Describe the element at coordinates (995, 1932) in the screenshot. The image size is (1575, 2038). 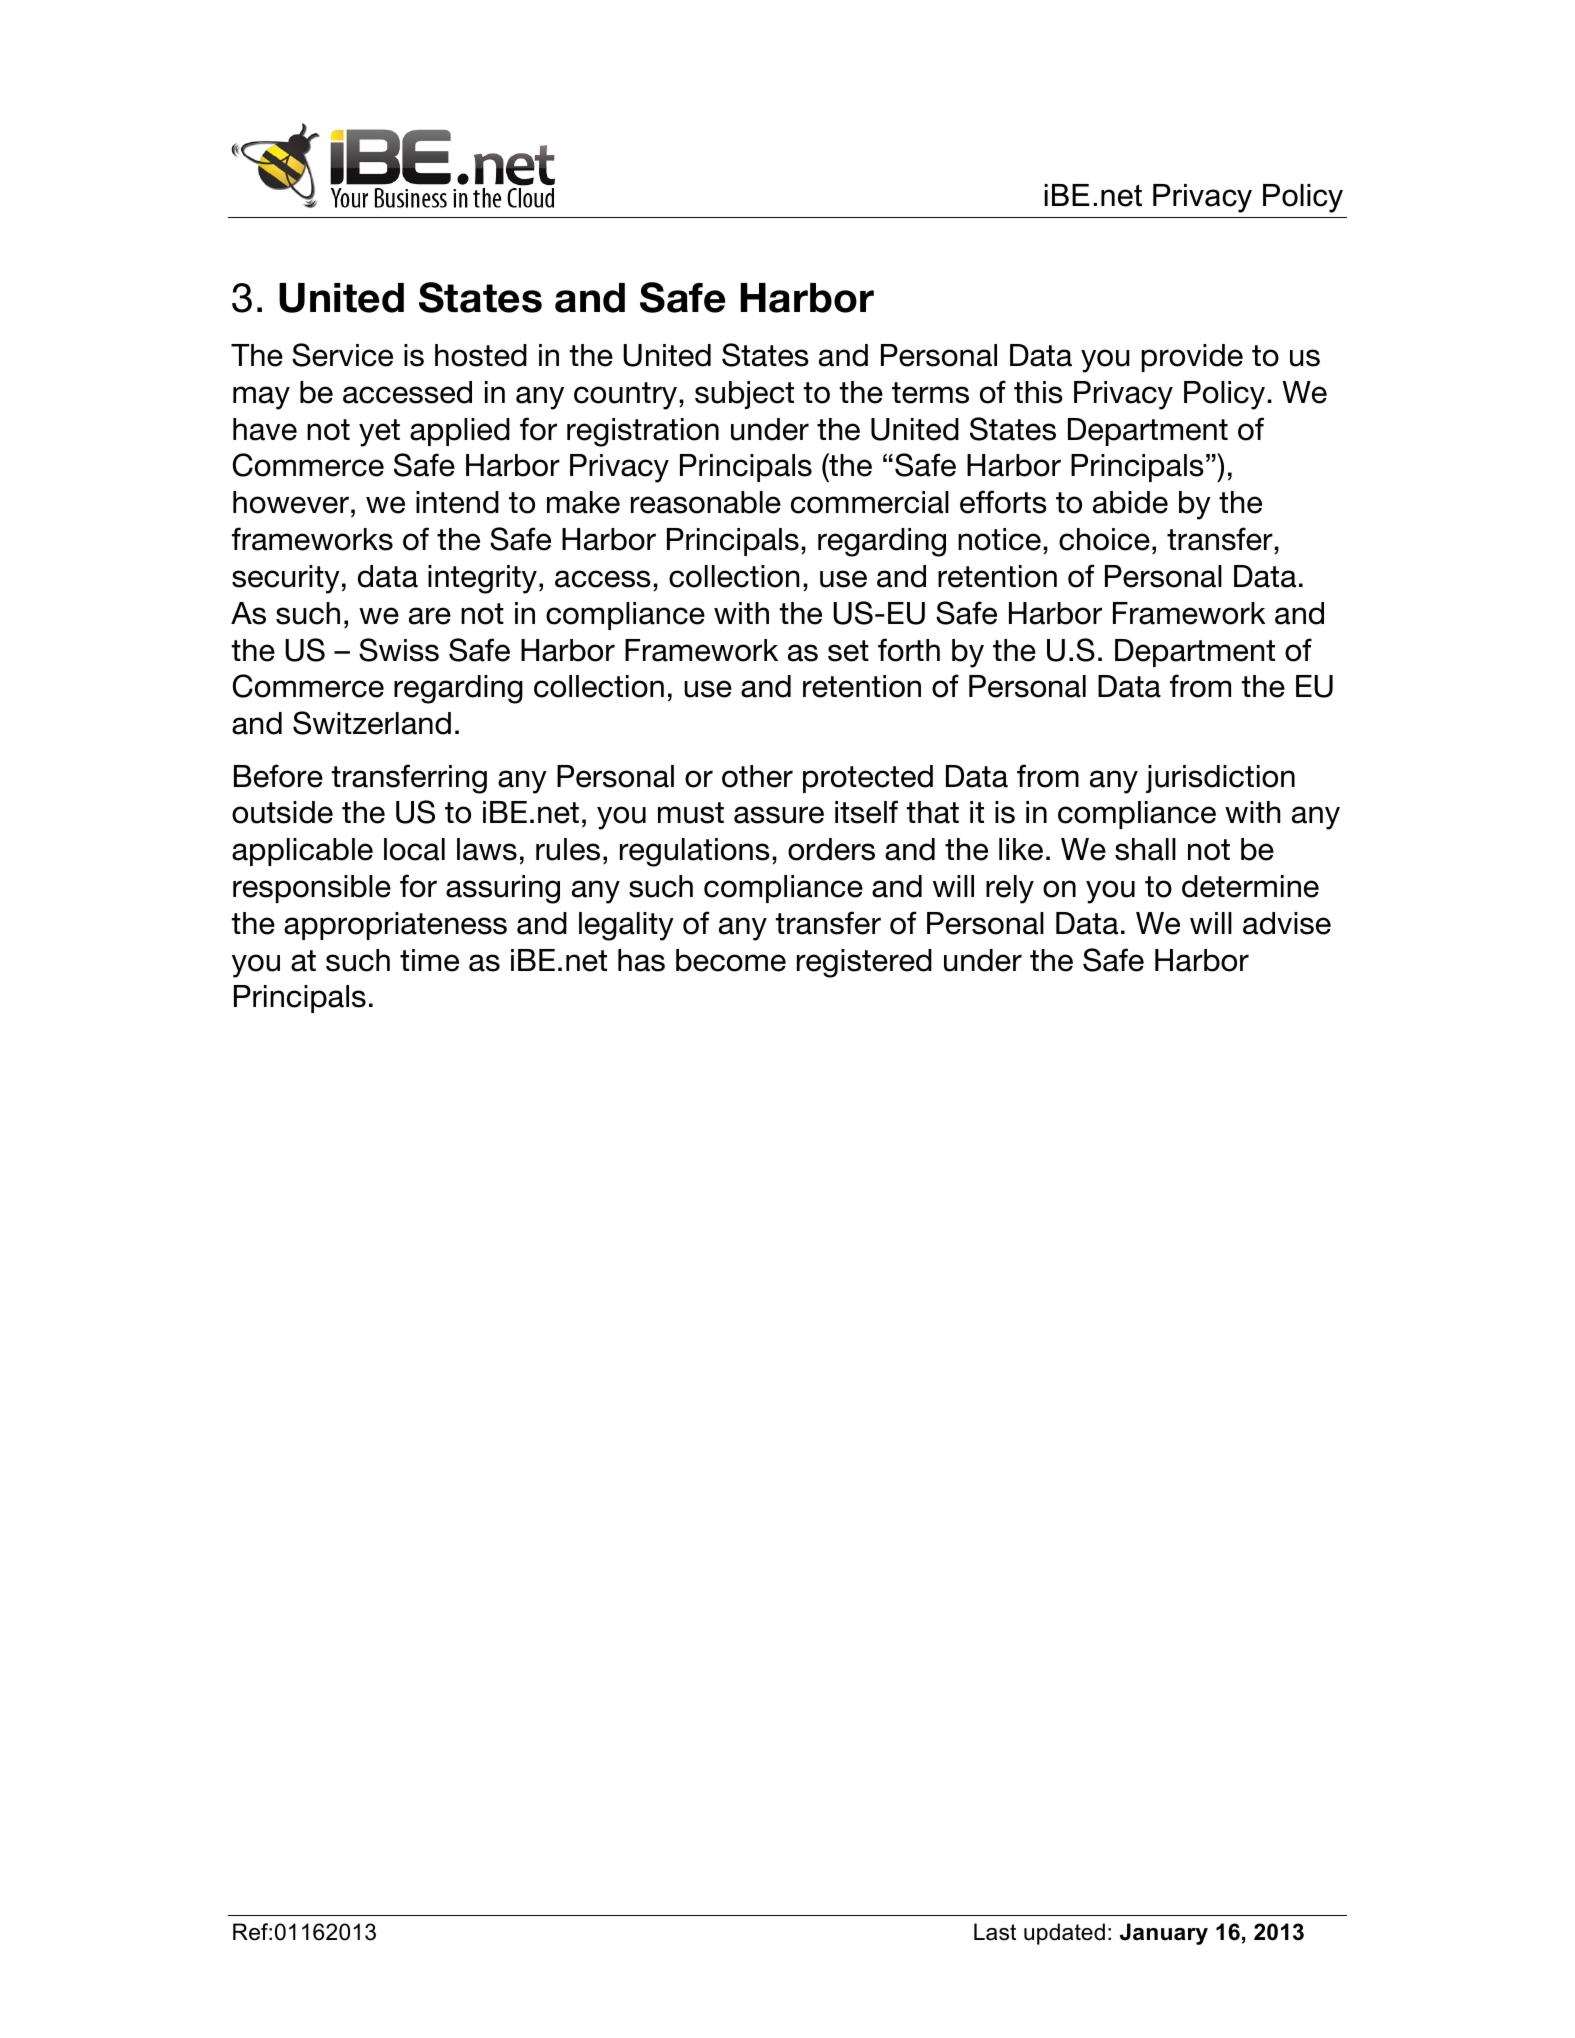
I see `Last` at that location.
